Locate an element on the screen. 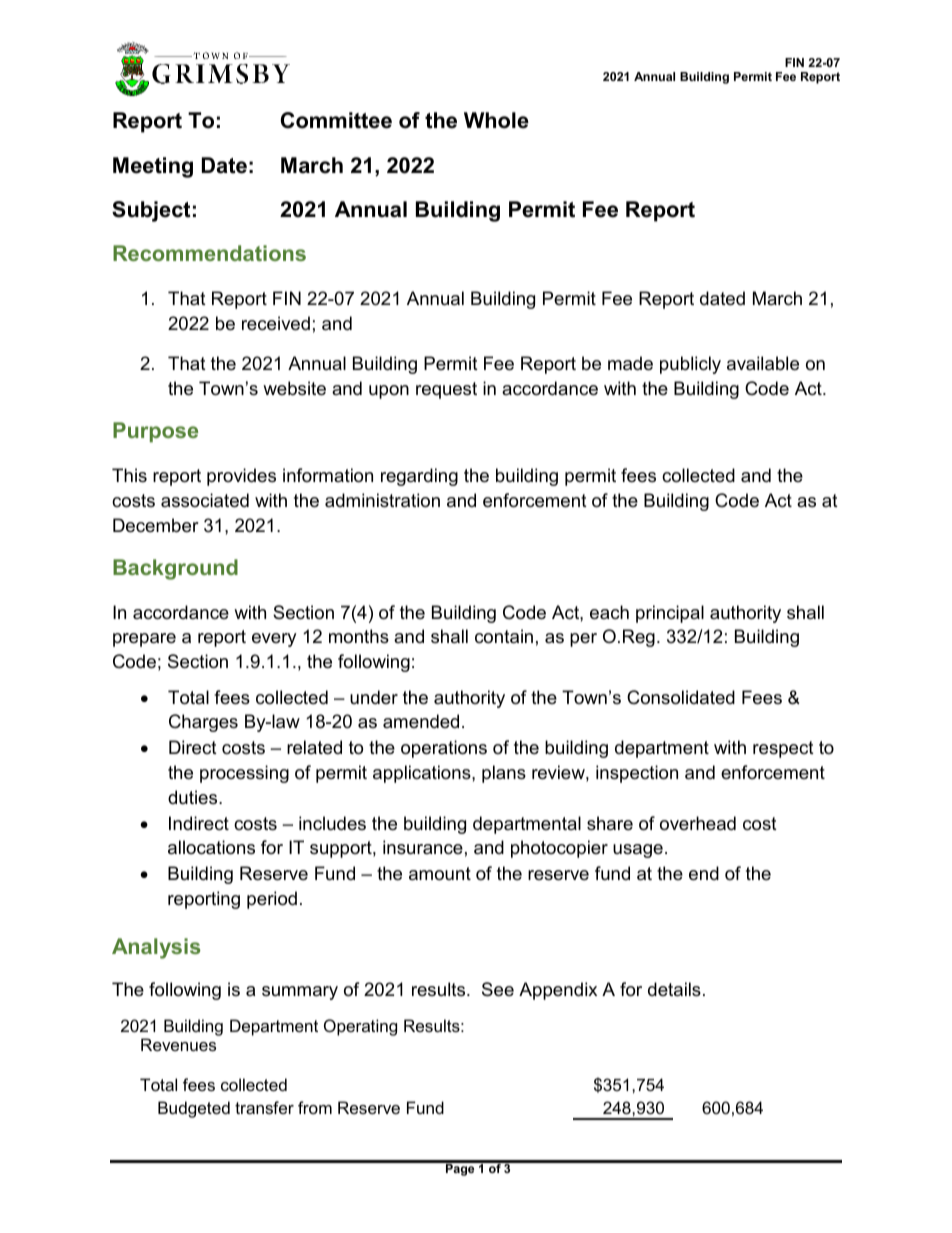 This screenshot has width=952, height=1233. overhead is located at coordinates (698, 823).
